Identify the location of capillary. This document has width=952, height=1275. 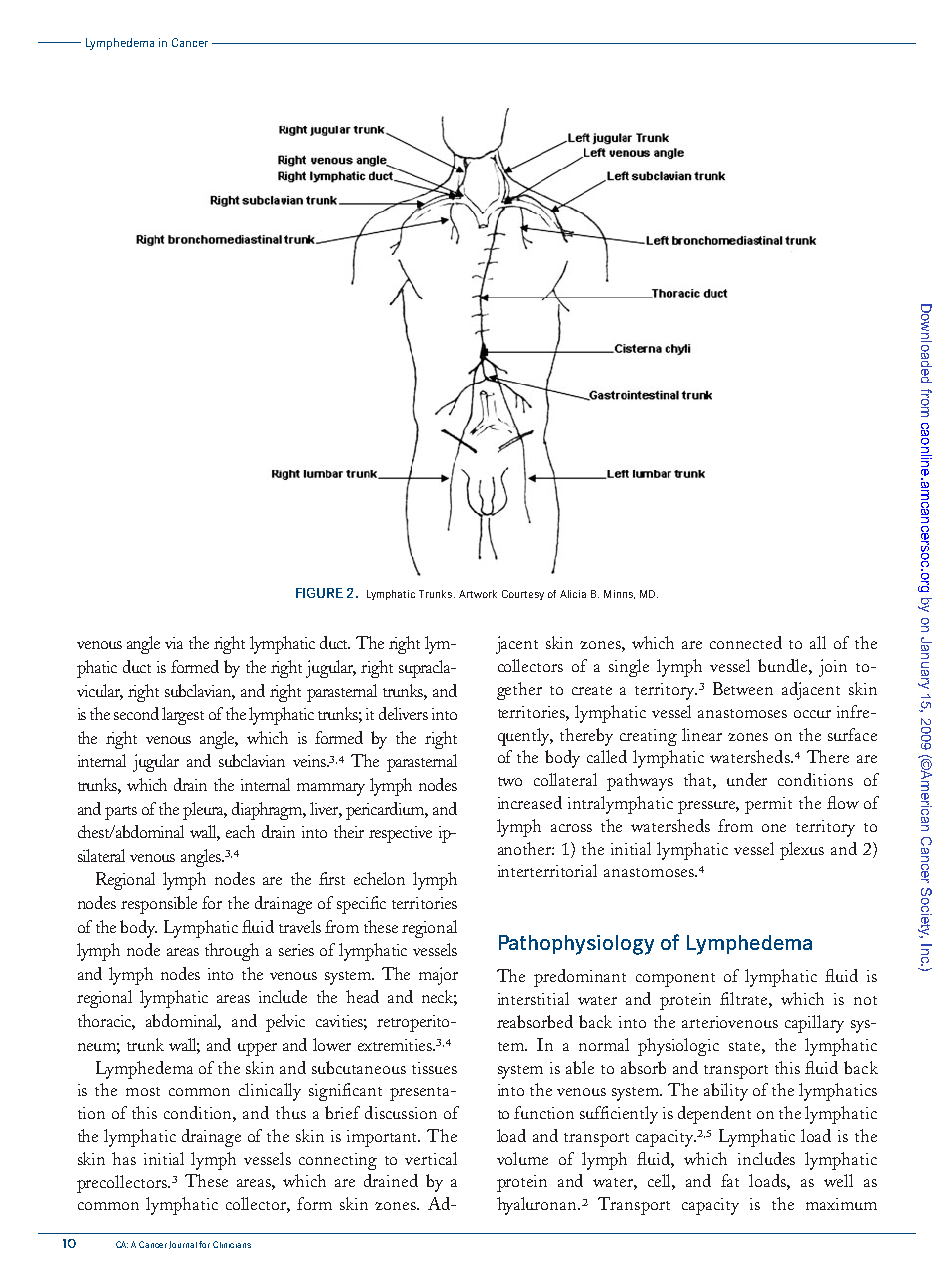
(814, 1024).
